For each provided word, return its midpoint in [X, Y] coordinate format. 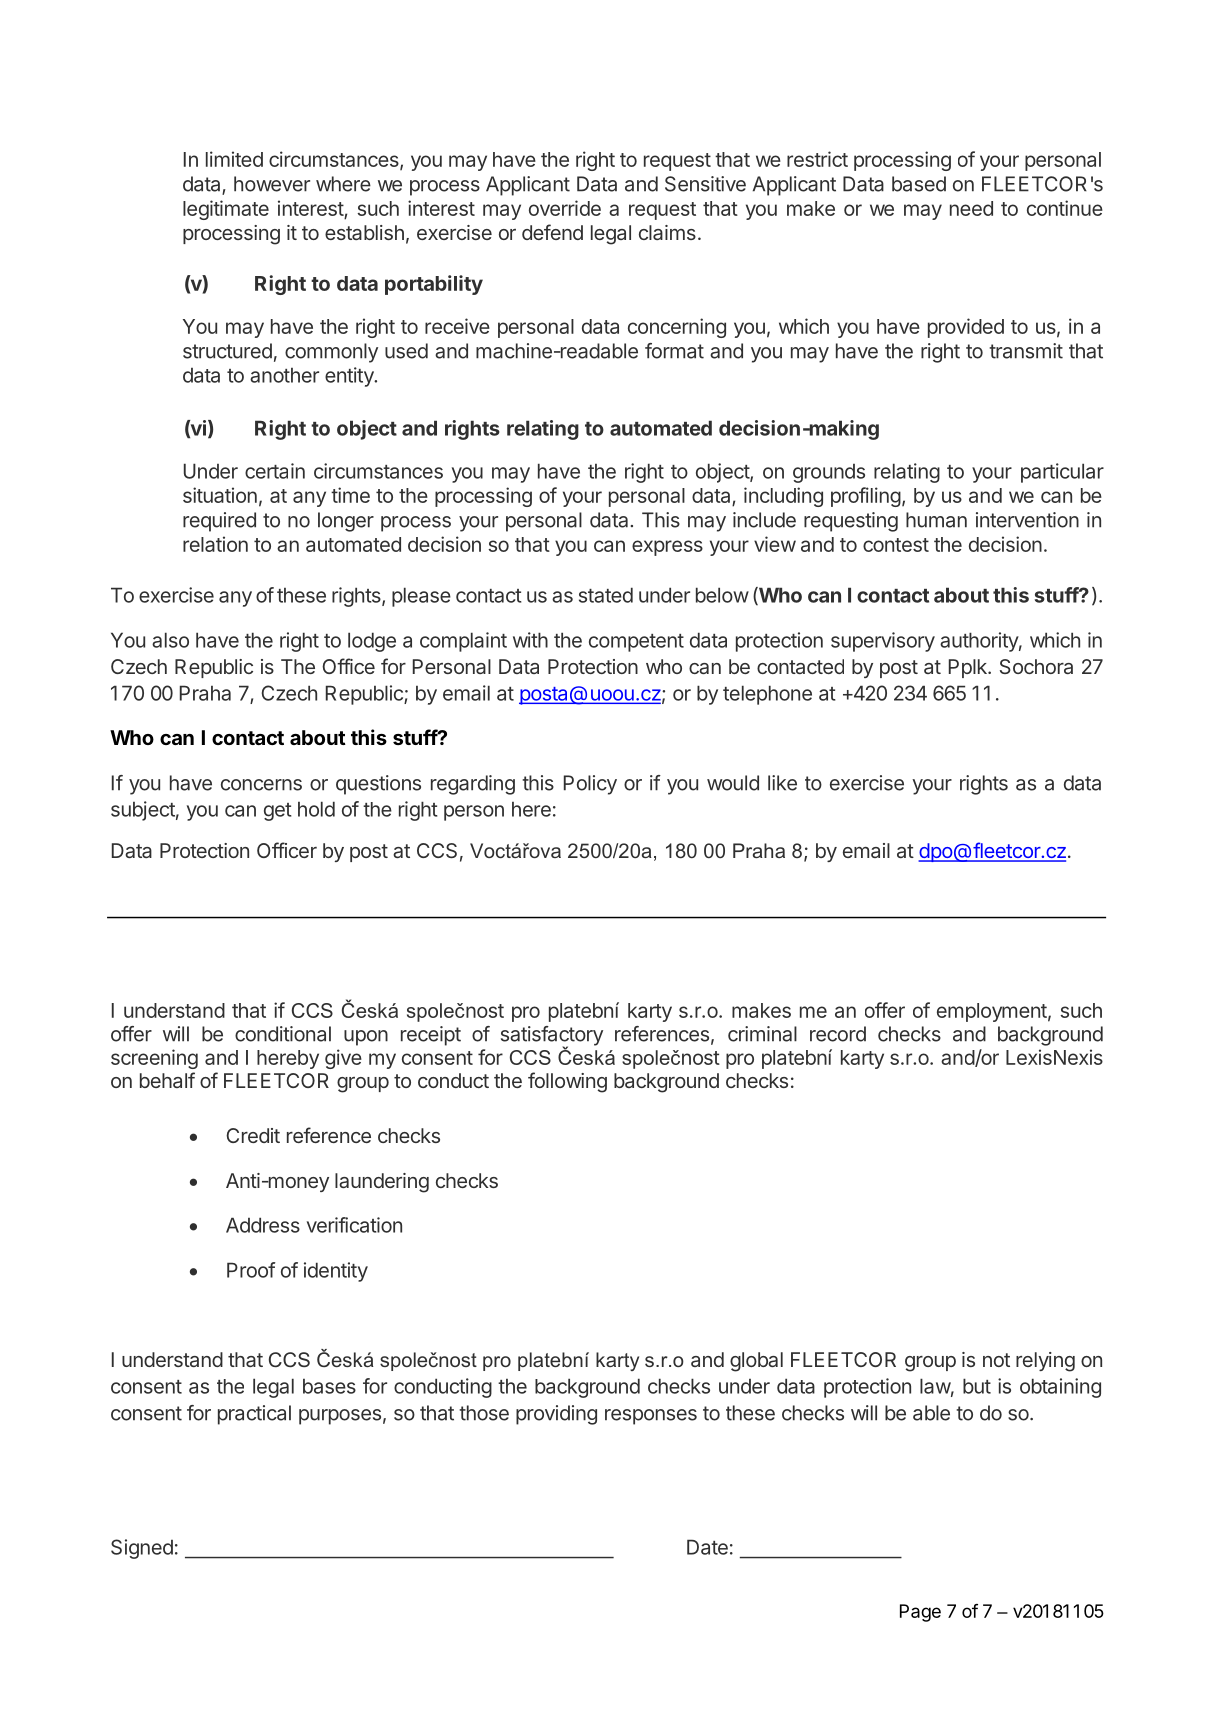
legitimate [226, 210]
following [567, 1082]
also [170, 640]
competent [636, 643]
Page [920, 1613]
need [971, 208]
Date [707, 1547]
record [838, 1034]
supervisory [883, 642]
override [565, 208]
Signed [142, 1549]
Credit [253, 1135]
